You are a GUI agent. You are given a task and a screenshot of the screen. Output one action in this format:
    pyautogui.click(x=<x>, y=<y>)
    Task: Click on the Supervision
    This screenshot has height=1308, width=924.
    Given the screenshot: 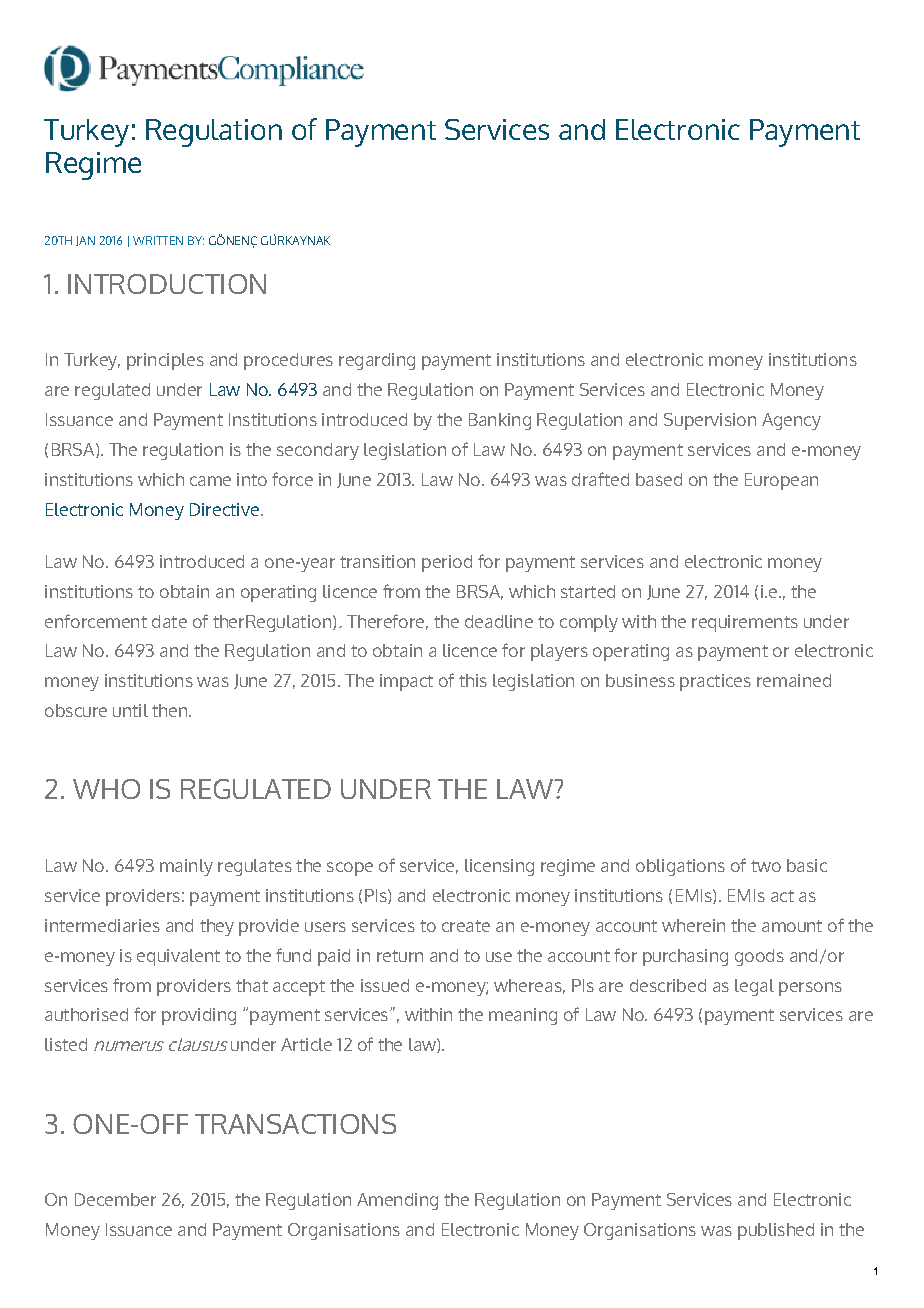 What is the action you would take?
    pyautogui.click(x=710, y=421)
